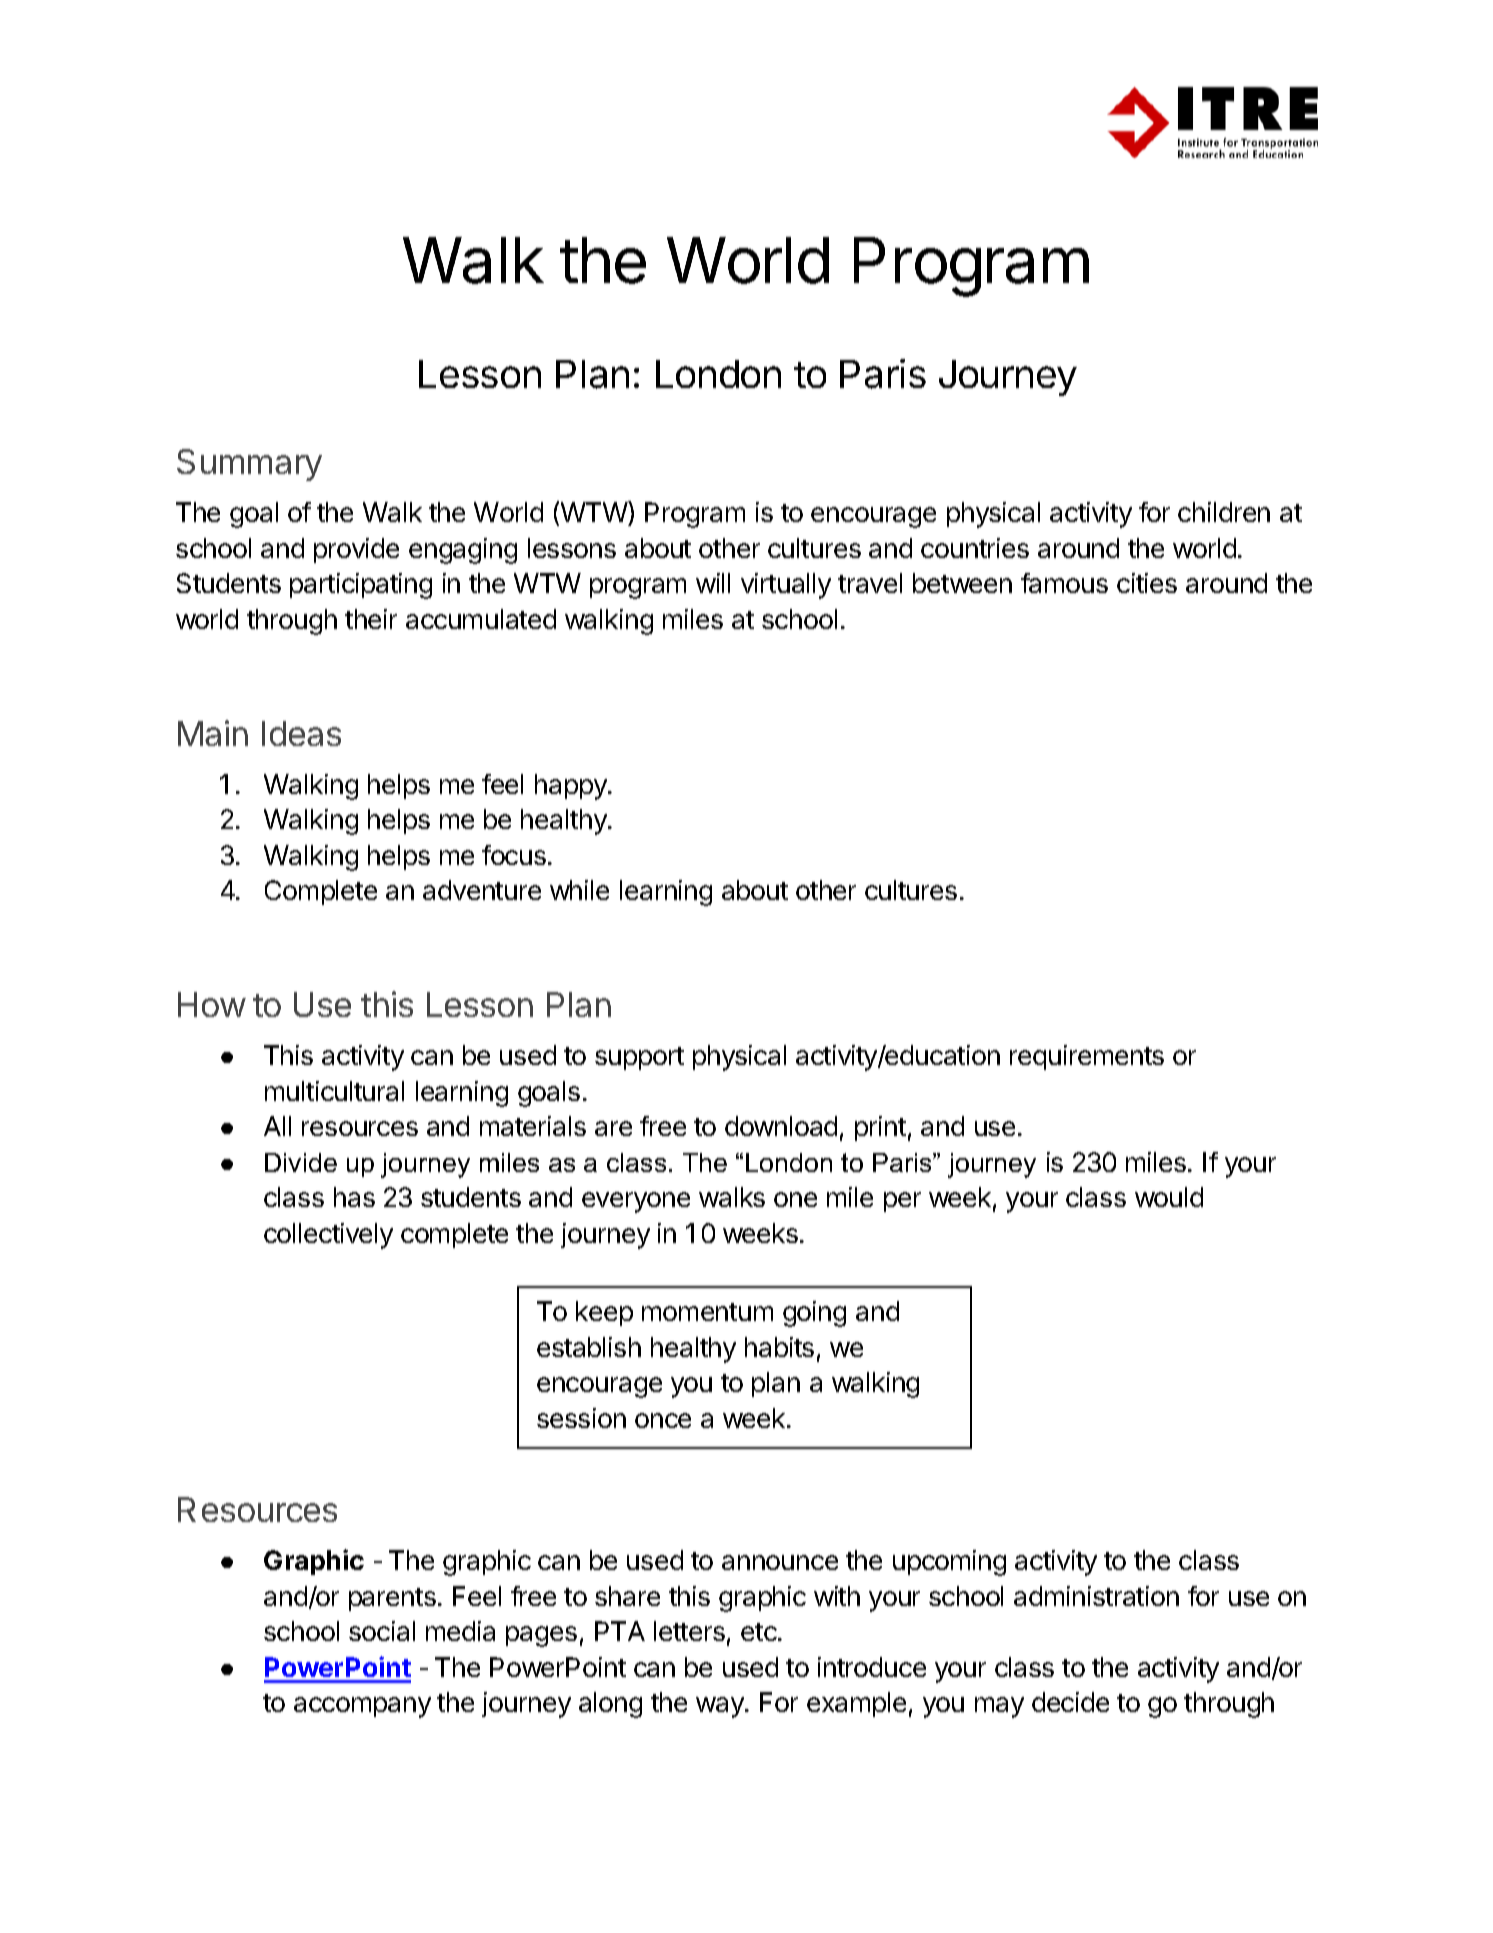  I want to click on multicultural, so click(334, 1091).
